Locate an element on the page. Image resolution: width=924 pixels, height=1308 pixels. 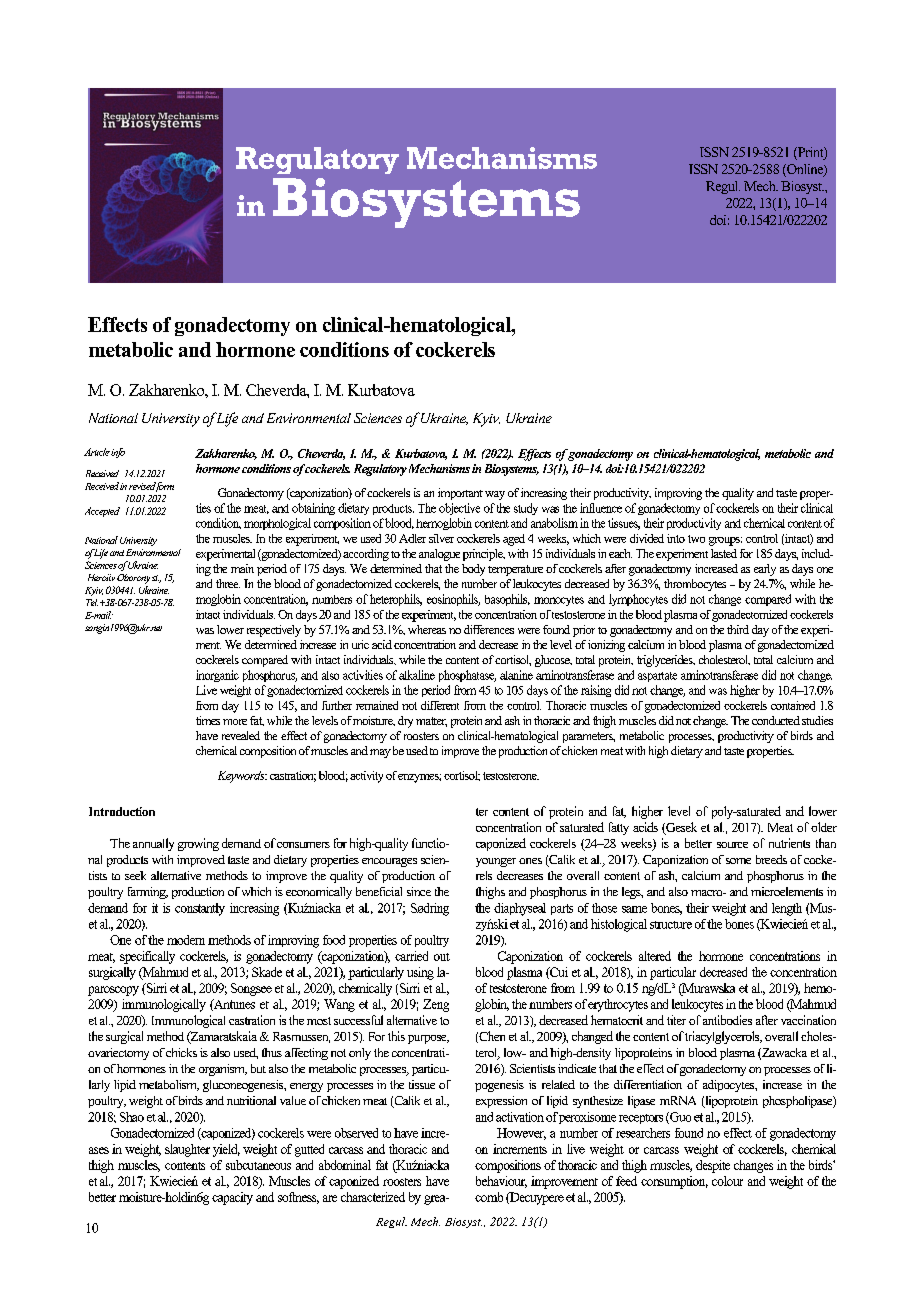
times is located at coordinates (208, 720).
